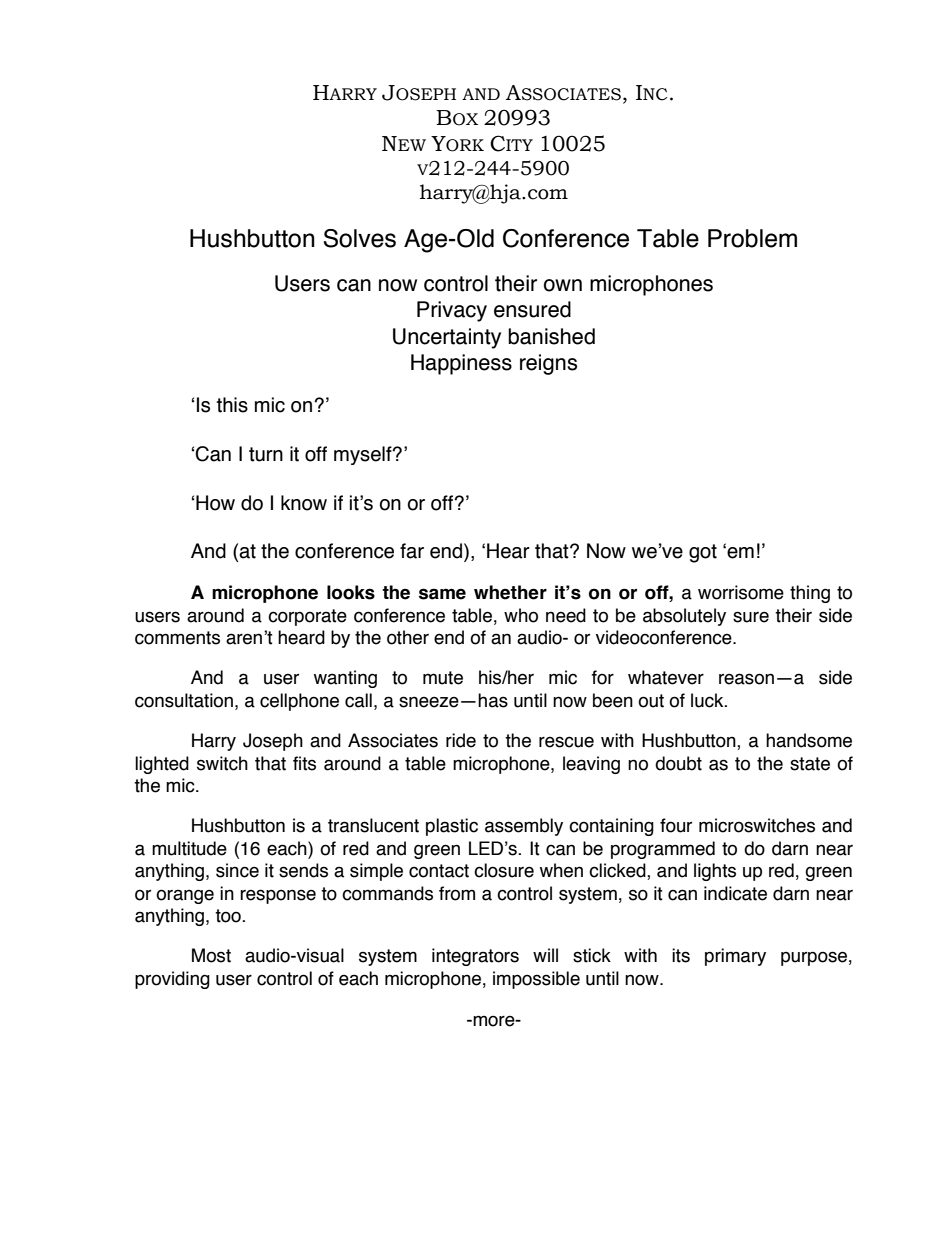  What do you see at coordinates (752, 238) in the screenshot?
I see `Problem` at bounding box center [752, 238].
